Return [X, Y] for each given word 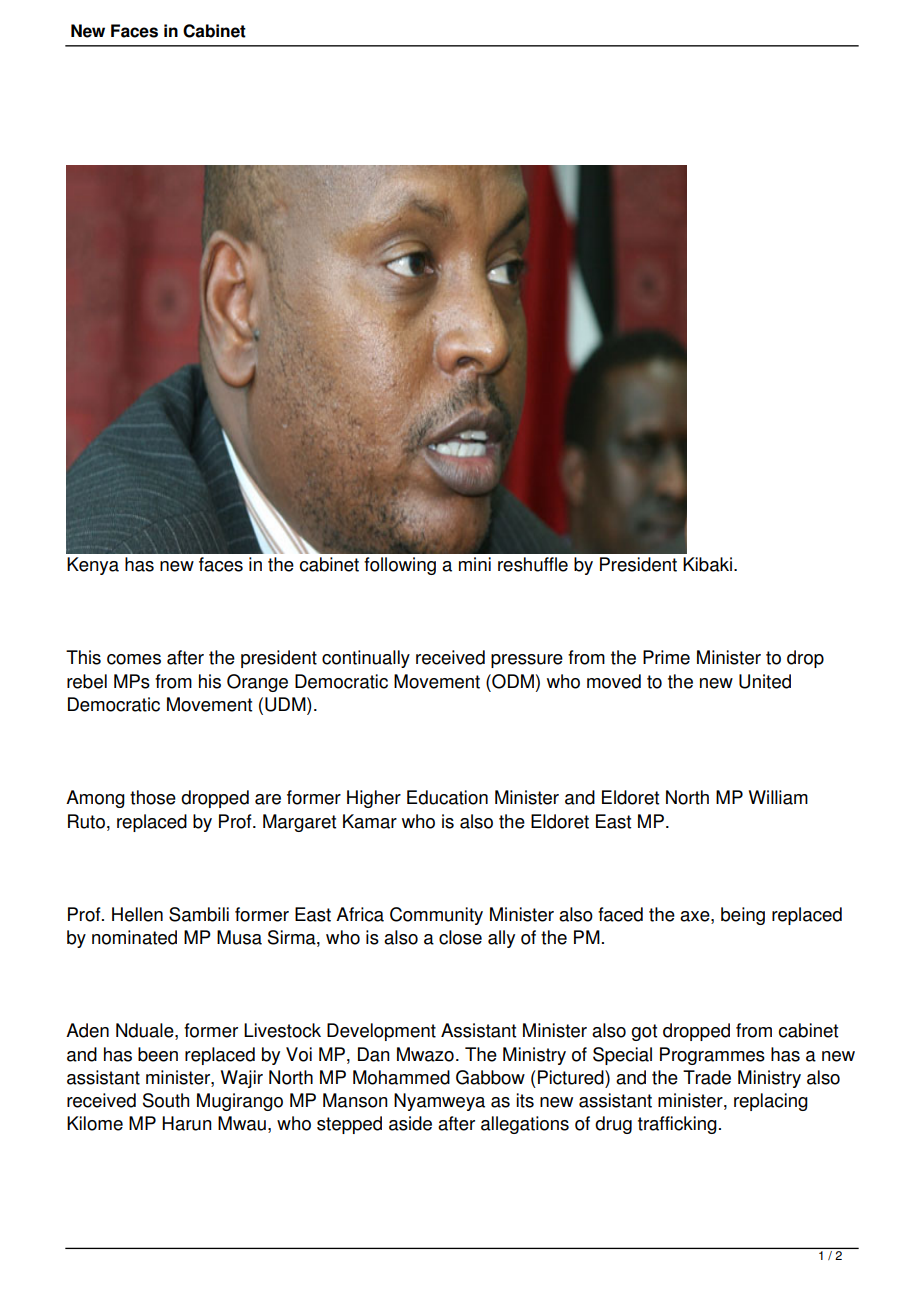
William [778, 797]
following [400, 566]
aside [410, 1123]
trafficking [677, 1125]
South [166, 1100]
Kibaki [707, 564]
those [153, 797]
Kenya [93, 566]
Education [447, 797]
